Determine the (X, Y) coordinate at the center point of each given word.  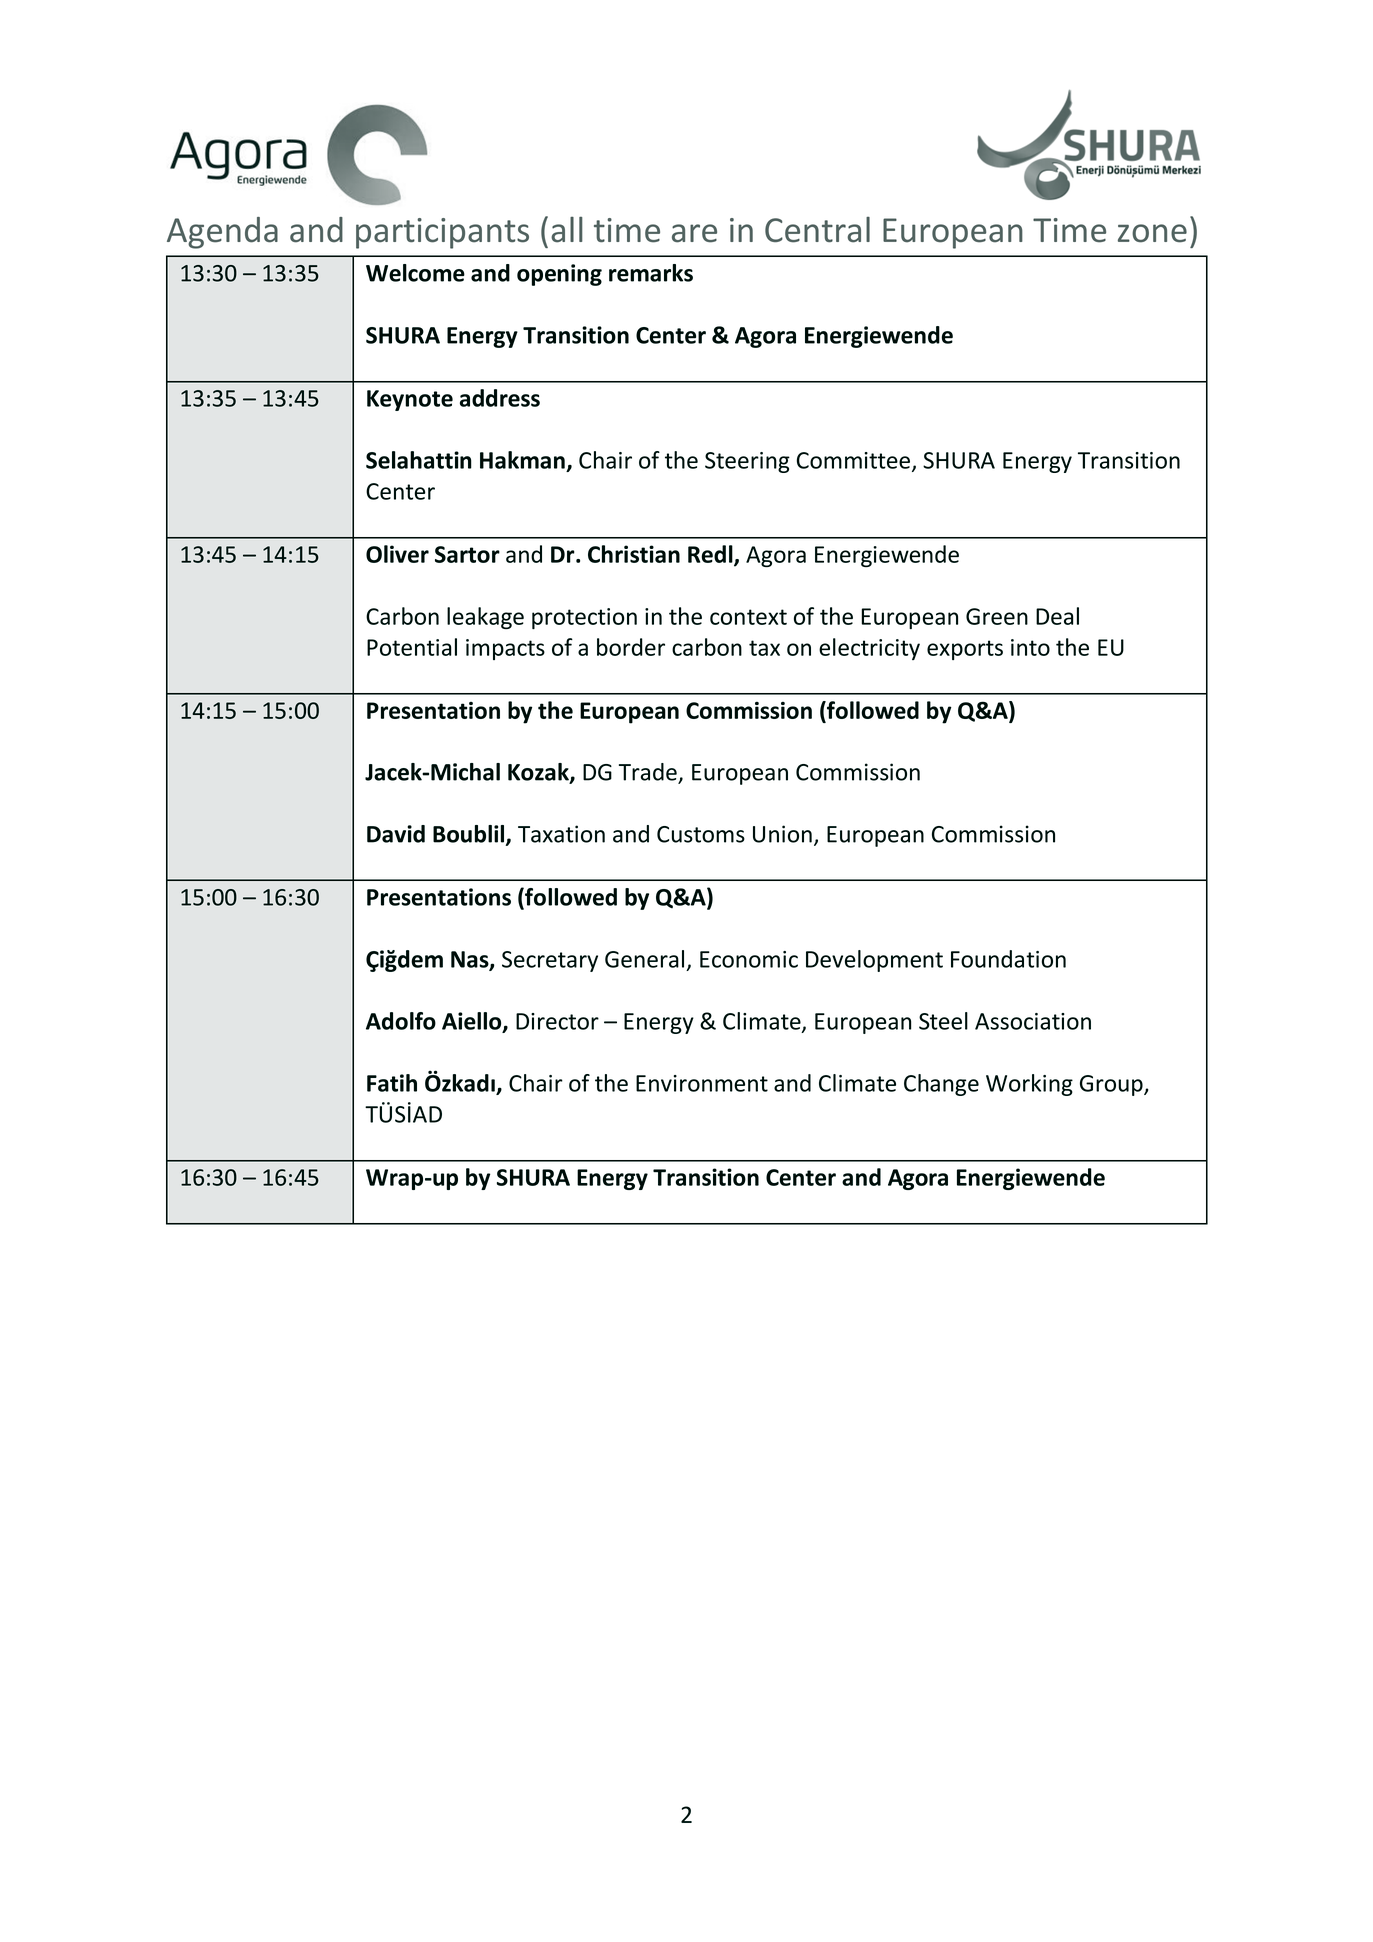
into (1030, 647)
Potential (412, 647)
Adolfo (401, 1021)
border (631, 647)
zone (1152, 233)
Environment (702, 1083)
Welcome (415, 273)
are (694, 233)
